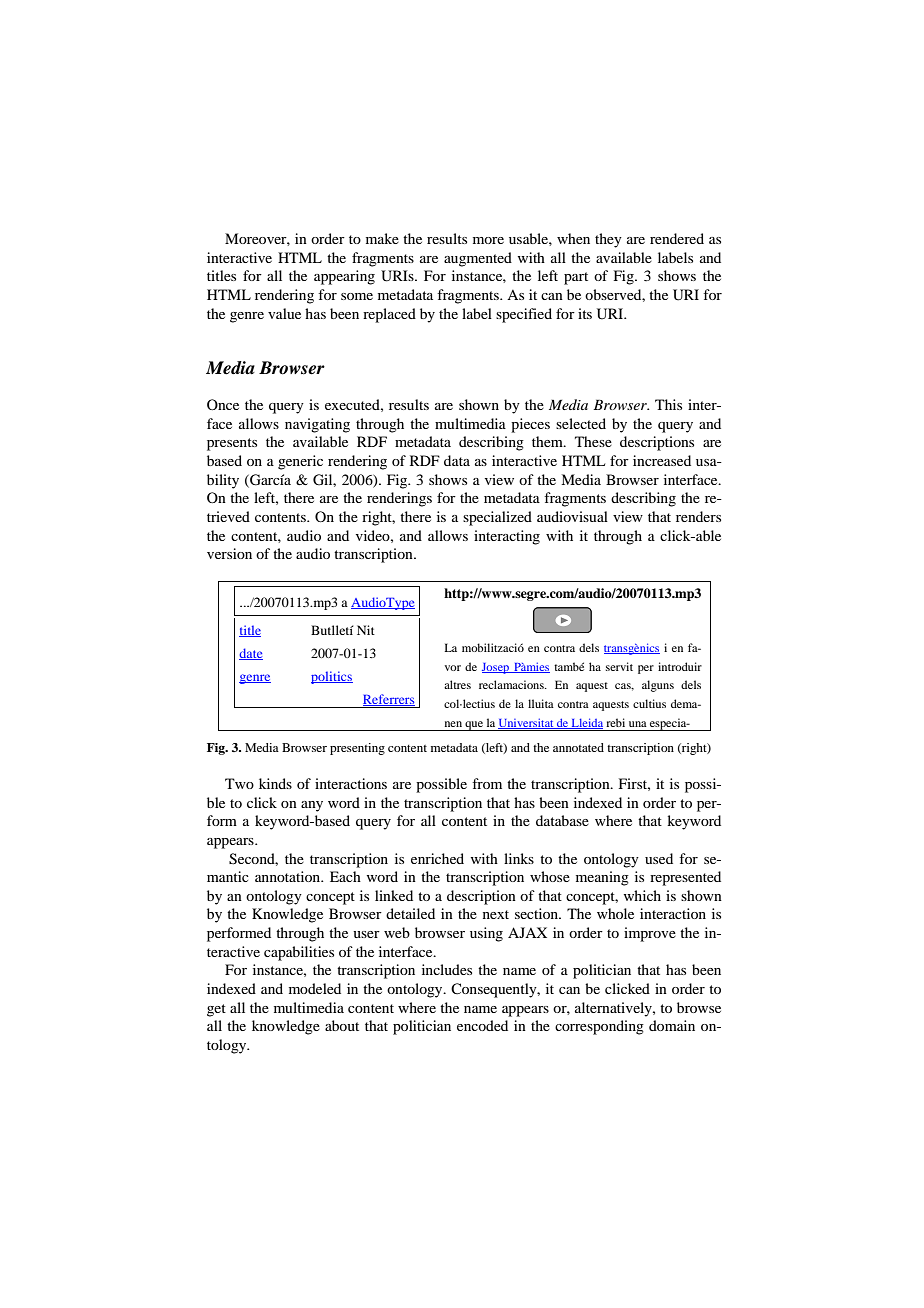 The image size is (924, 1308). I want to click on una, so click(638, 724).
